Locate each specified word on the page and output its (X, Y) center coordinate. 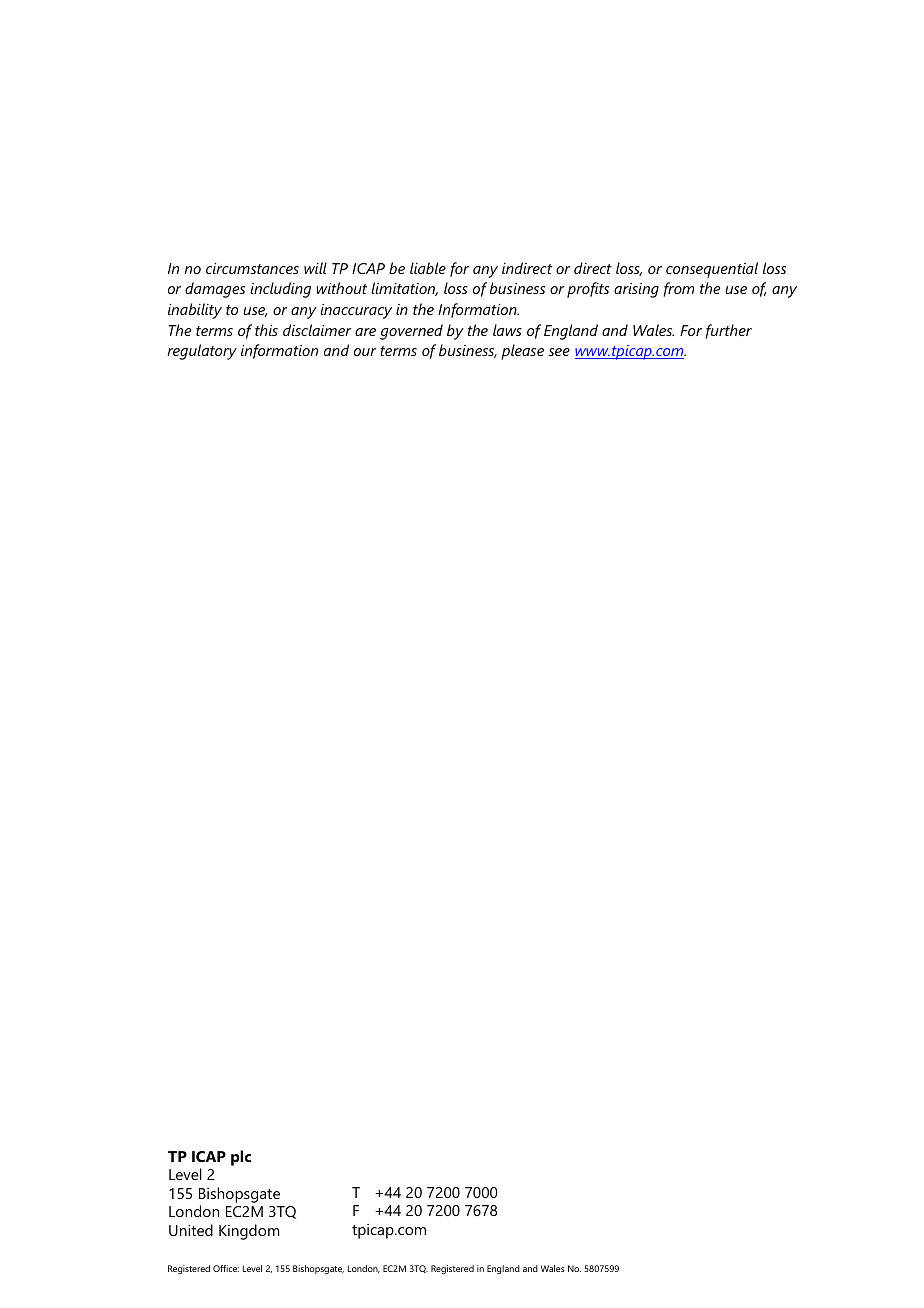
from (678, 289)
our (365, 352)
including (280, 290)
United (191, 1230)
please (522, 352)
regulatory (202, 352)
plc (241, 1158)
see (559, 352)
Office (226, 1268)
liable (428, 268)
